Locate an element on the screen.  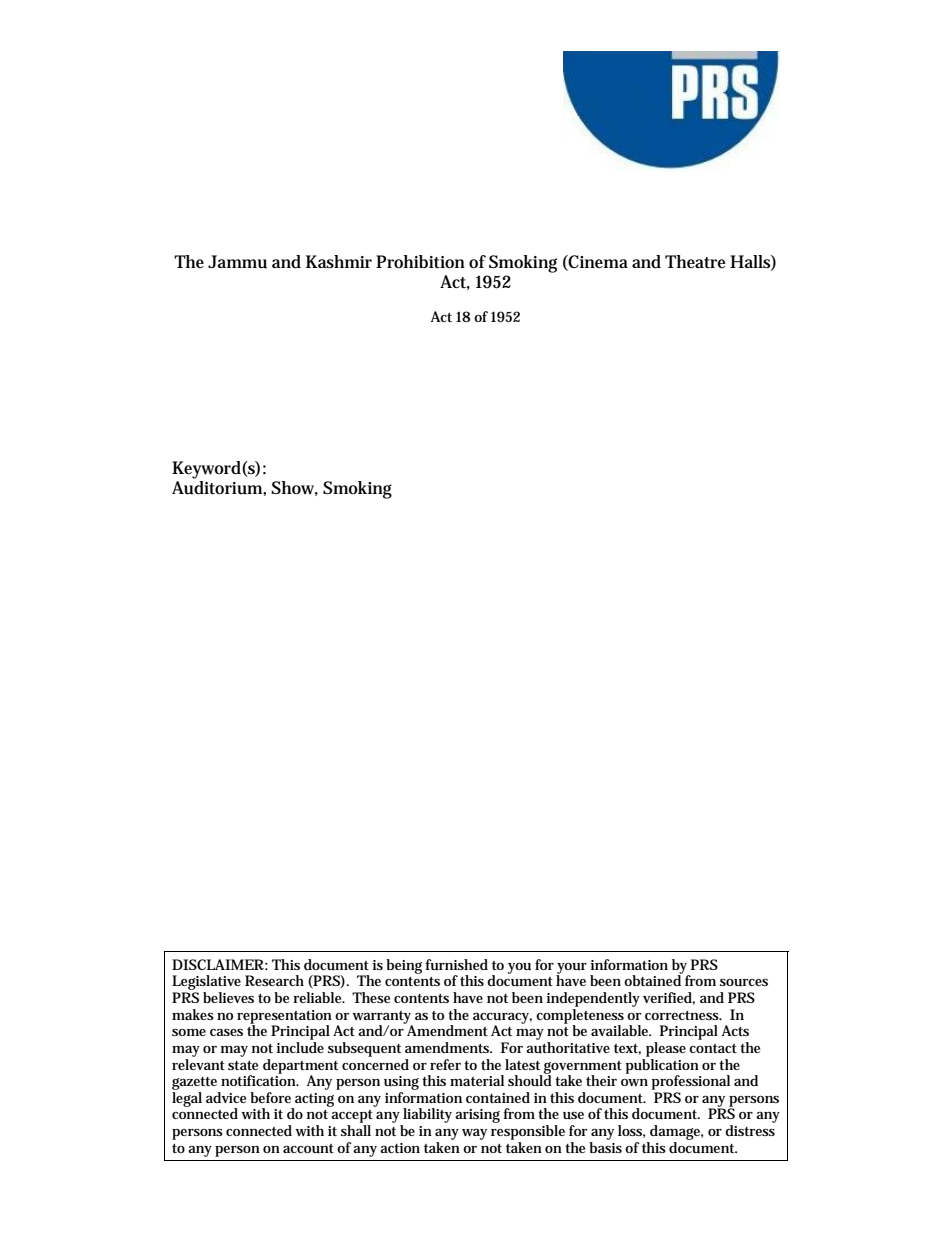
Kashmir is located at coordinates (339, 262).
